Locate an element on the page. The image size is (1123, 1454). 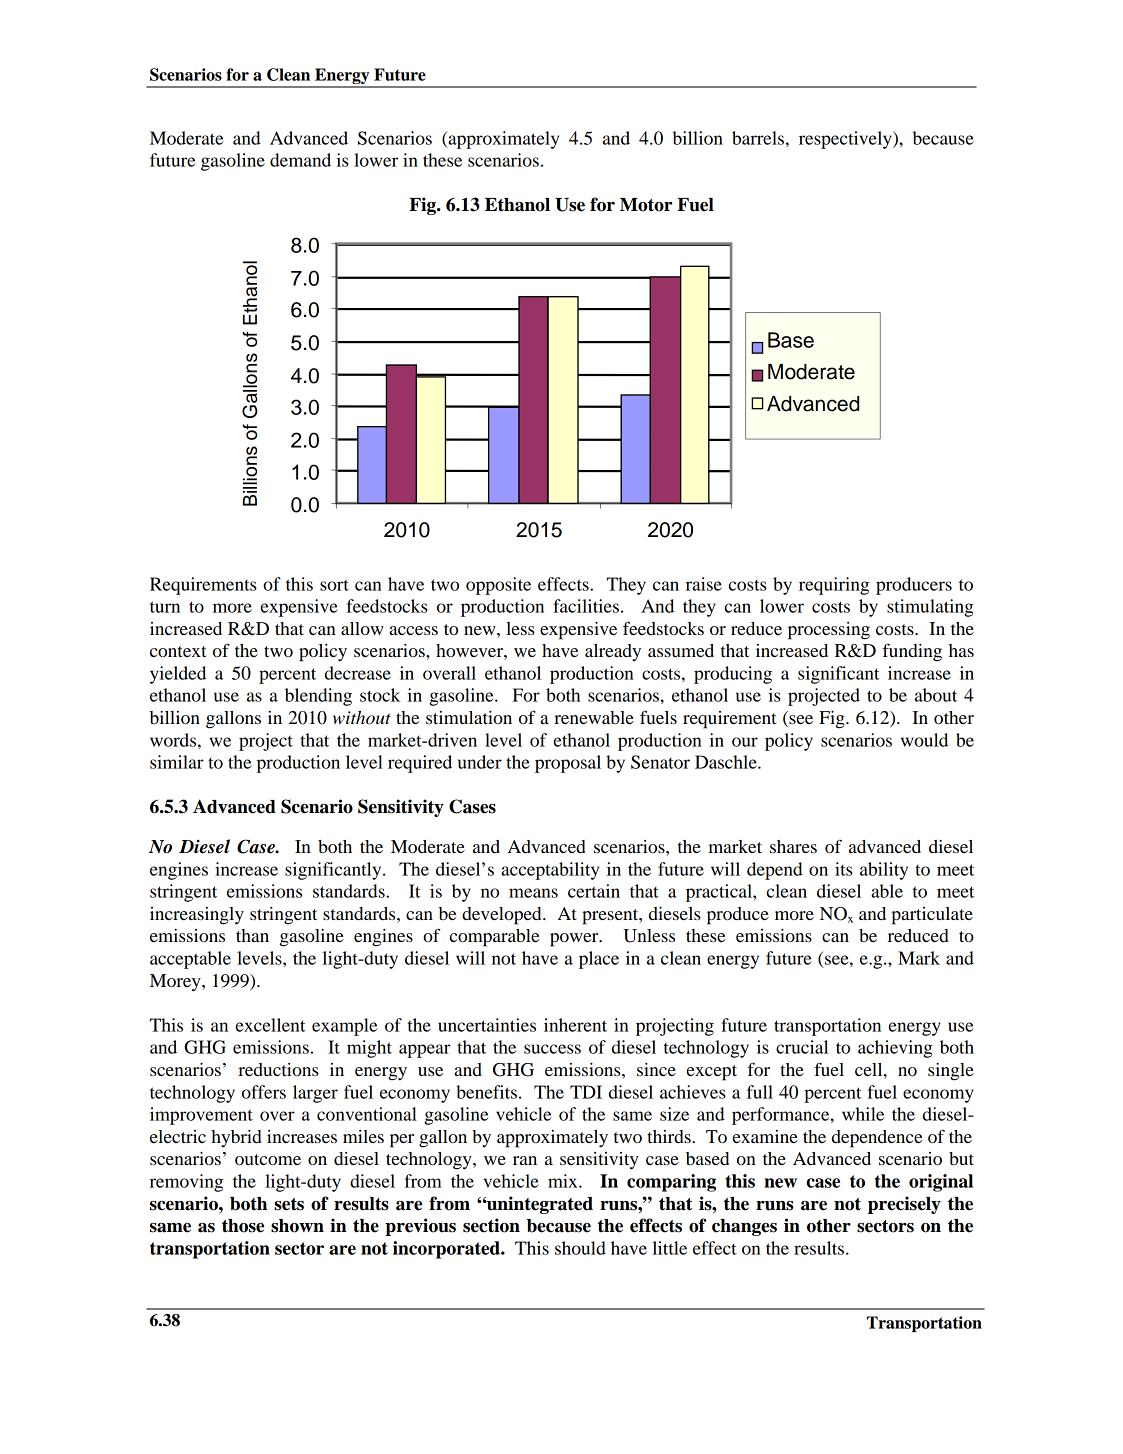
demand is located at coordinates (300, 160).
